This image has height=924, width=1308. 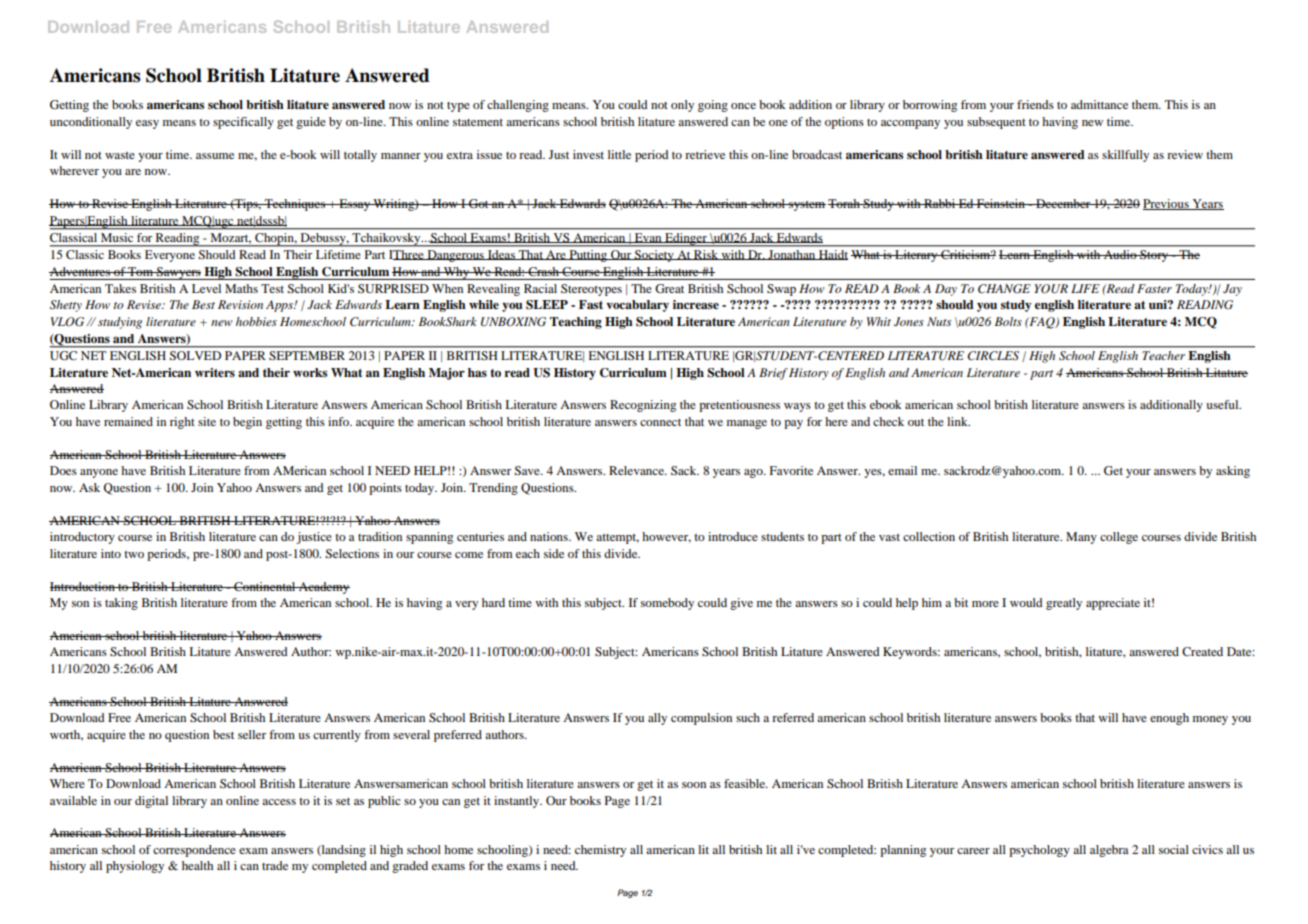 What do you see at coordinates (1099, 104) in the image?
I see `admittance` at bounding box center [1099, 104].
